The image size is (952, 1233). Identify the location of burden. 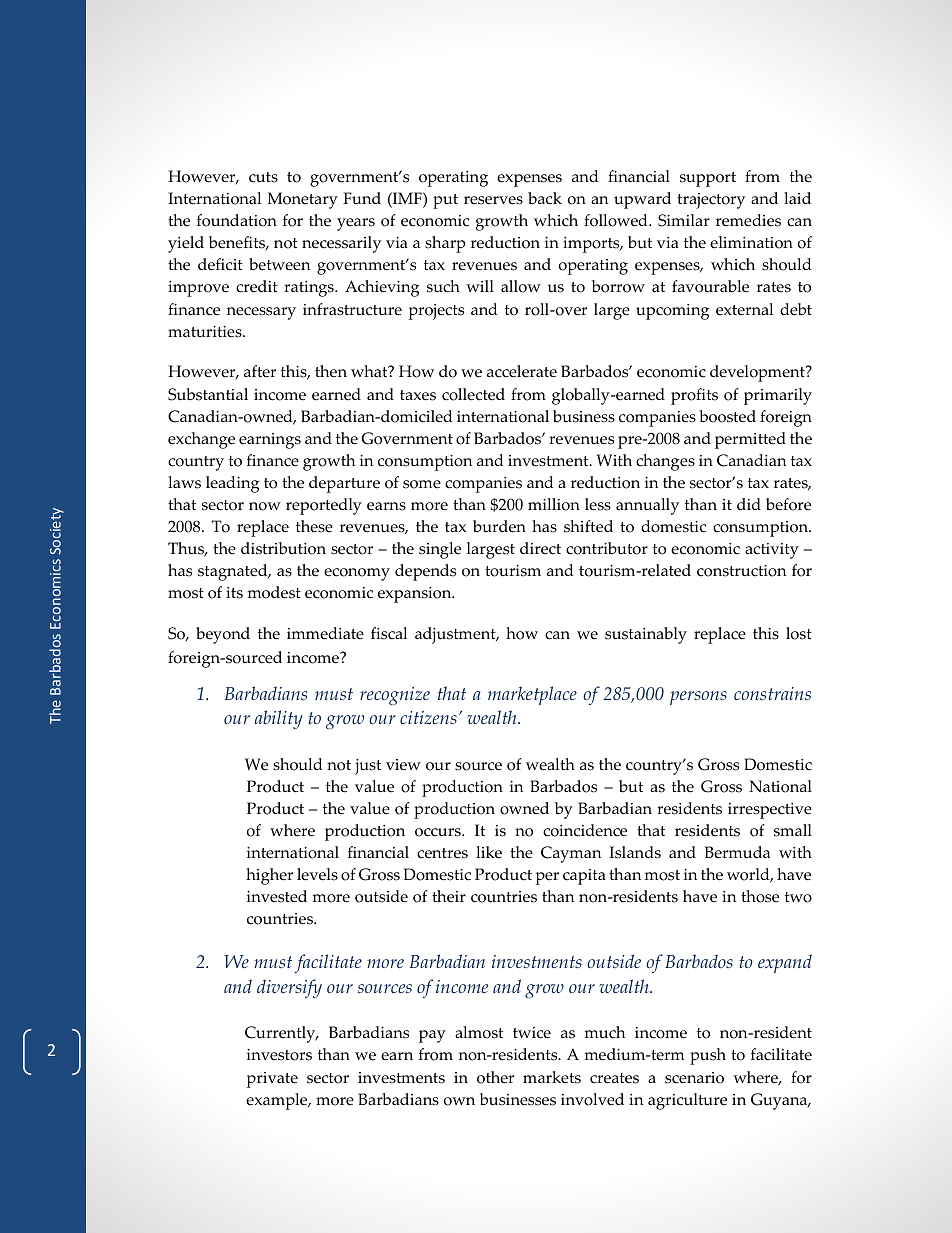
(499, 526).
